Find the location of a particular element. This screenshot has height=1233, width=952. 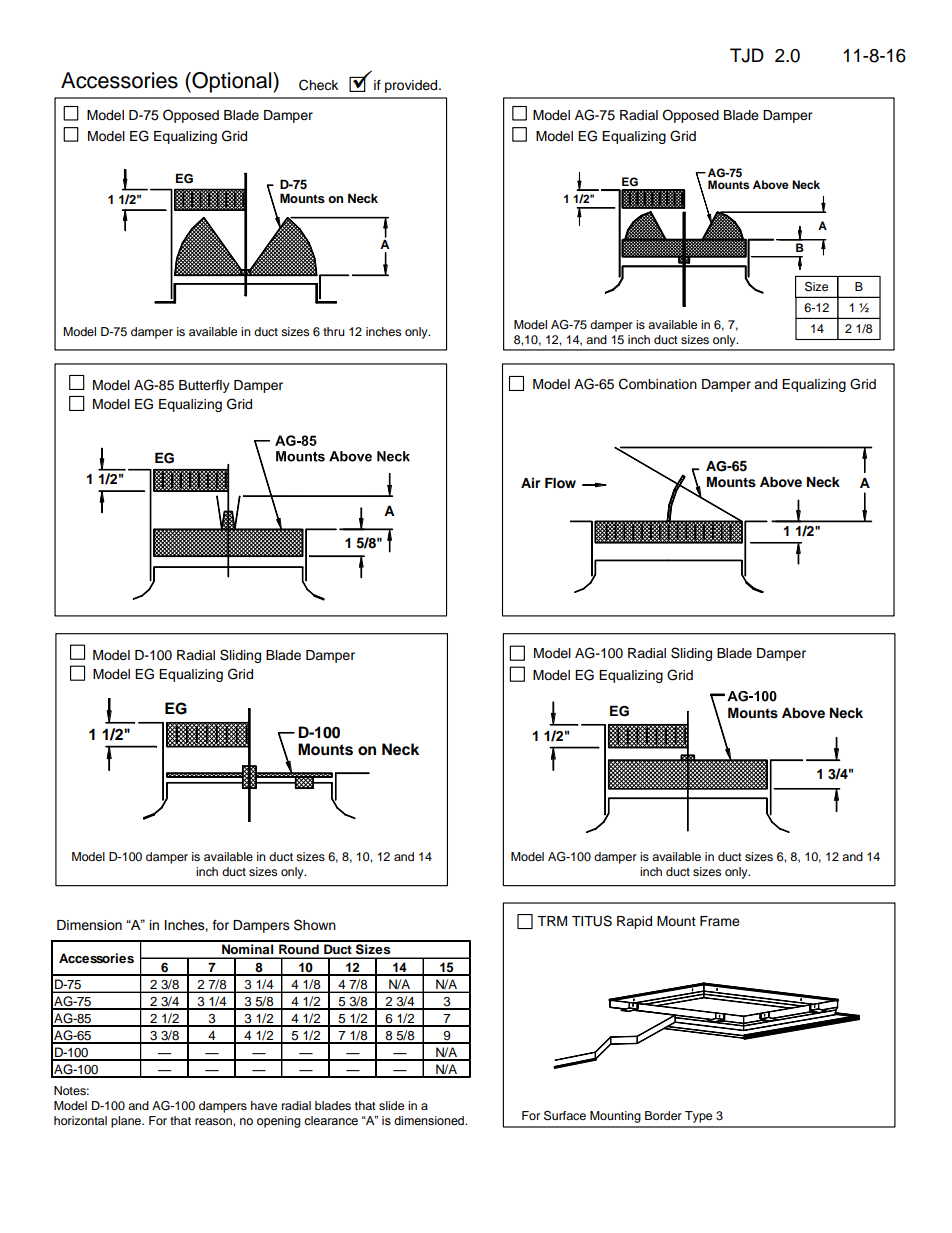

Air is located at coordinates (530, 482).
